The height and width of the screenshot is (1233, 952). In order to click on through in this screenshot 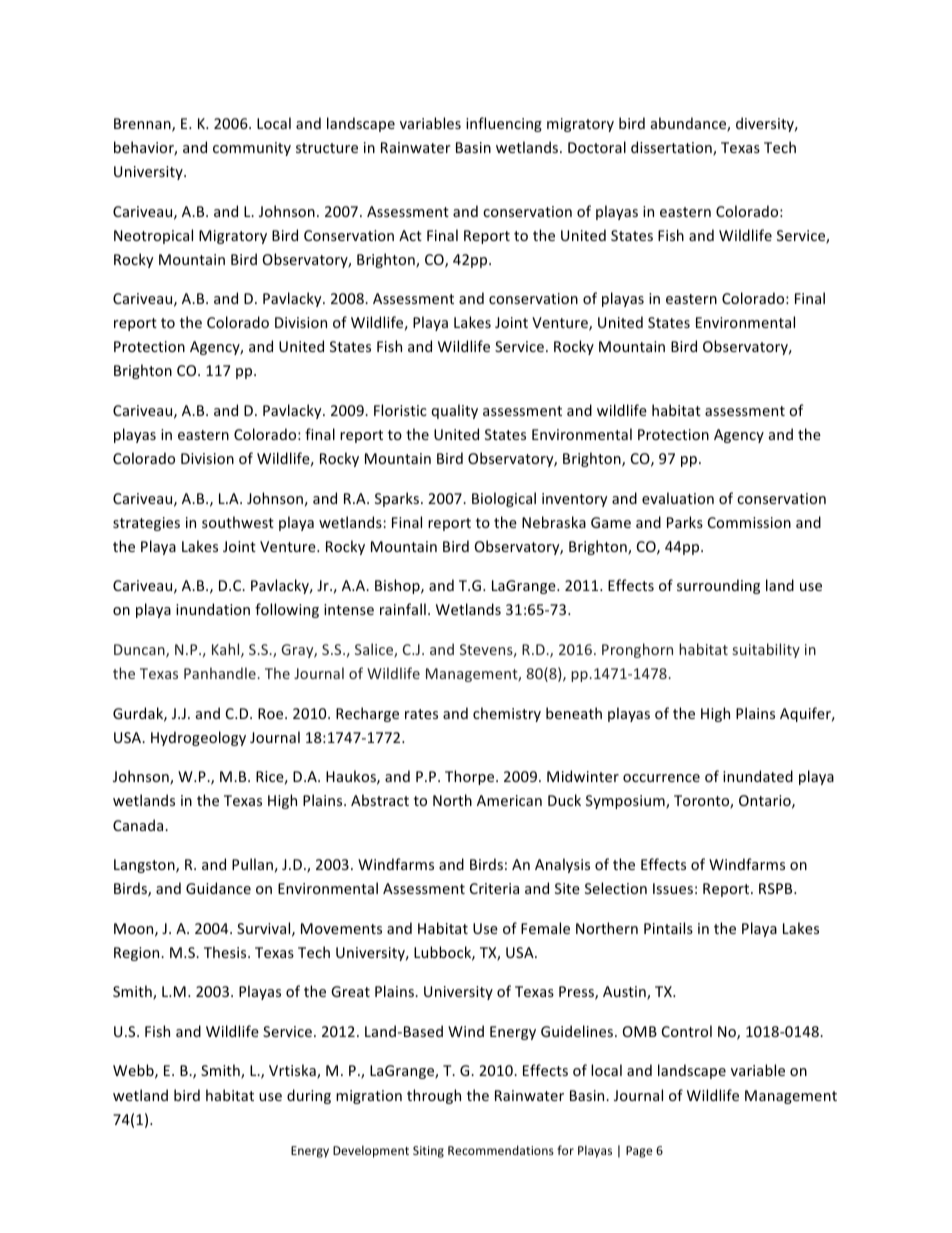, I will do `click(434, 1096)`.
